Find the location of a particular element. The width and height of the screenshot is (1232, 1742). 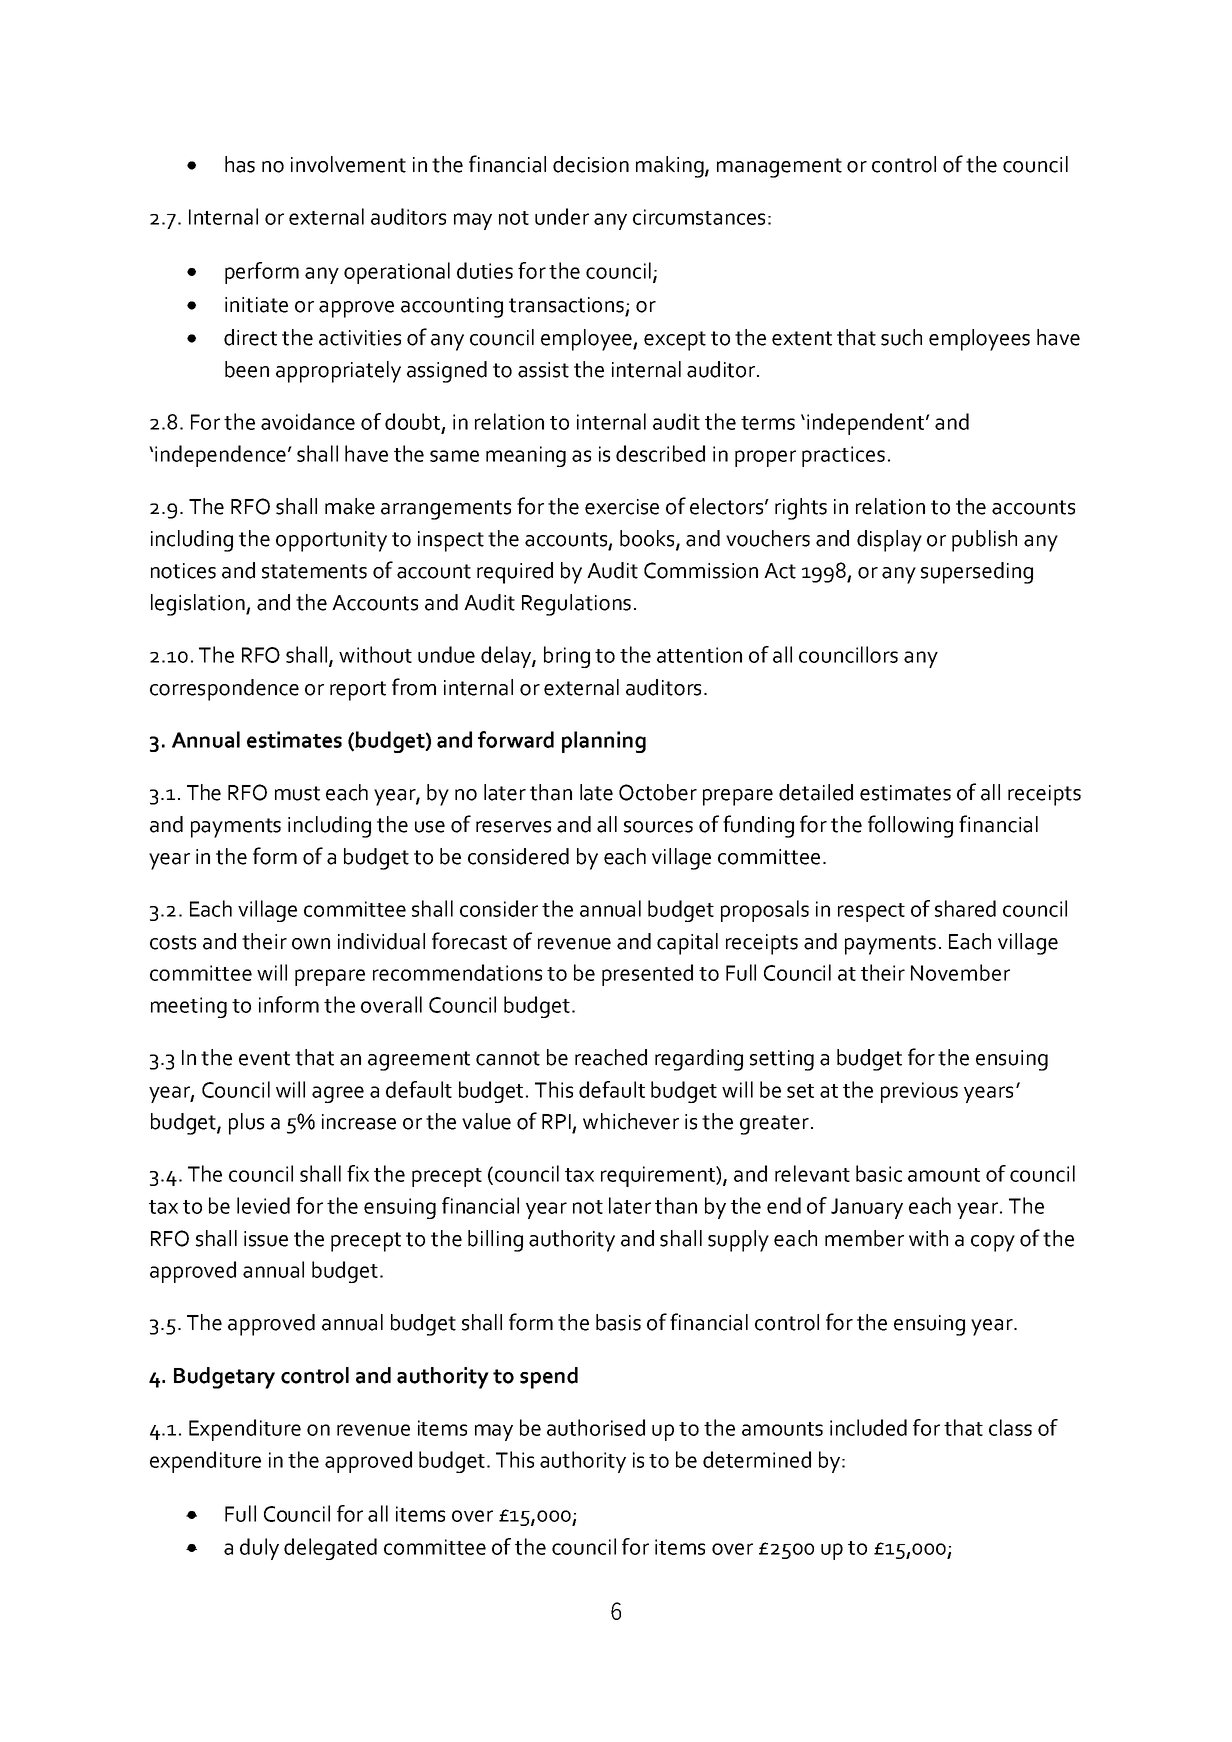

RPI is located at coordinates (556, 1121).
